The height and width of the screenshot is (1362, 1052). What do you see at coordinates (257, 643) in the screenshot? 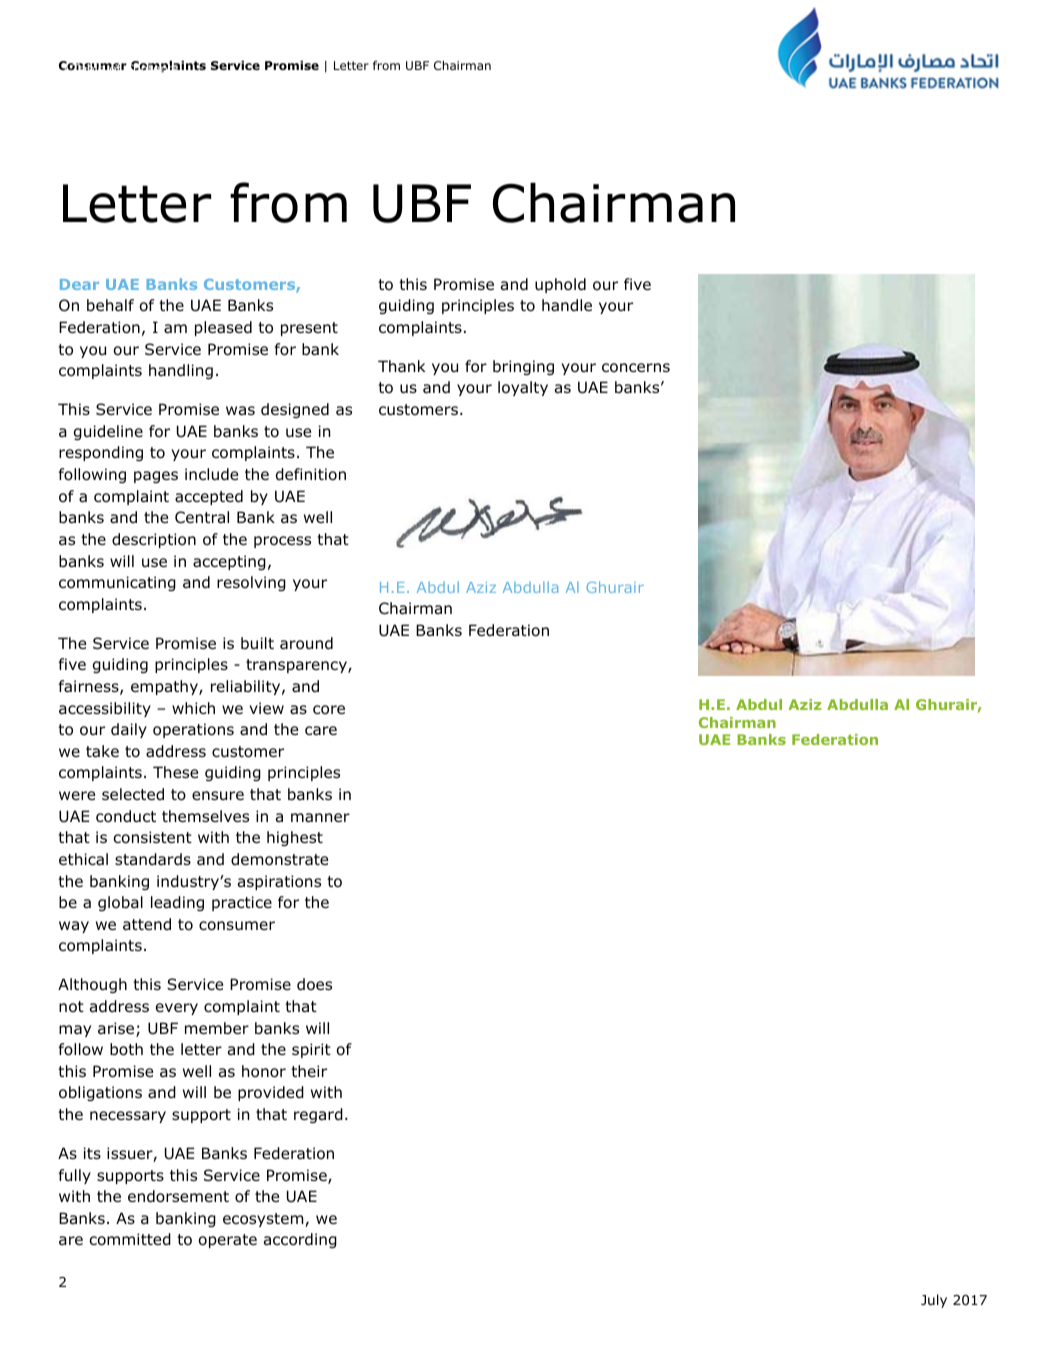
I see `built` at bounding box center [257, 643].
